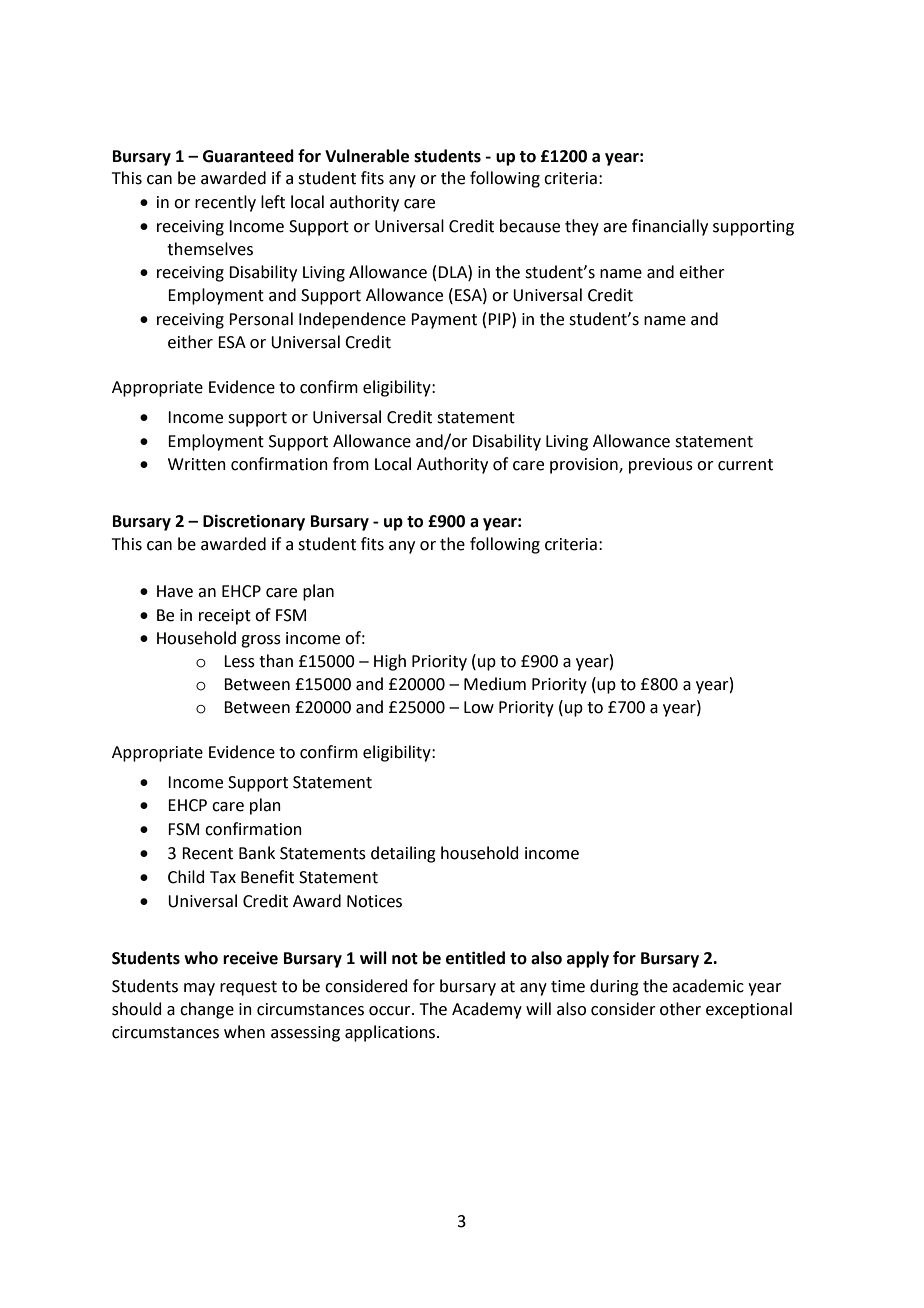  Describe the element at coordinates (367, 156) in the image. I see `Vulnerable` at that location.
